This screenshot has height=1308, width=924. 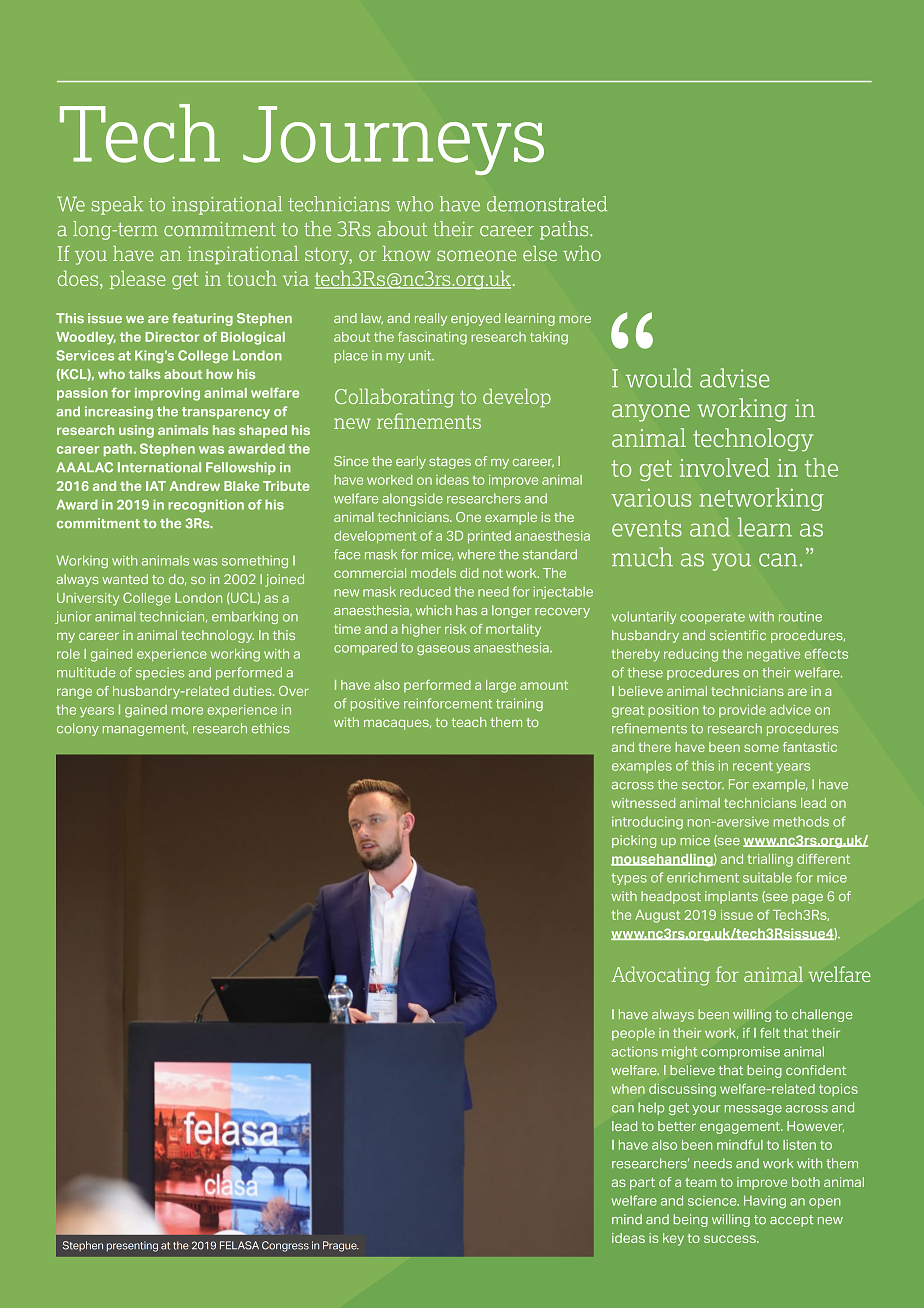 I want to click on Journeys, so click(x=393, y=140).
